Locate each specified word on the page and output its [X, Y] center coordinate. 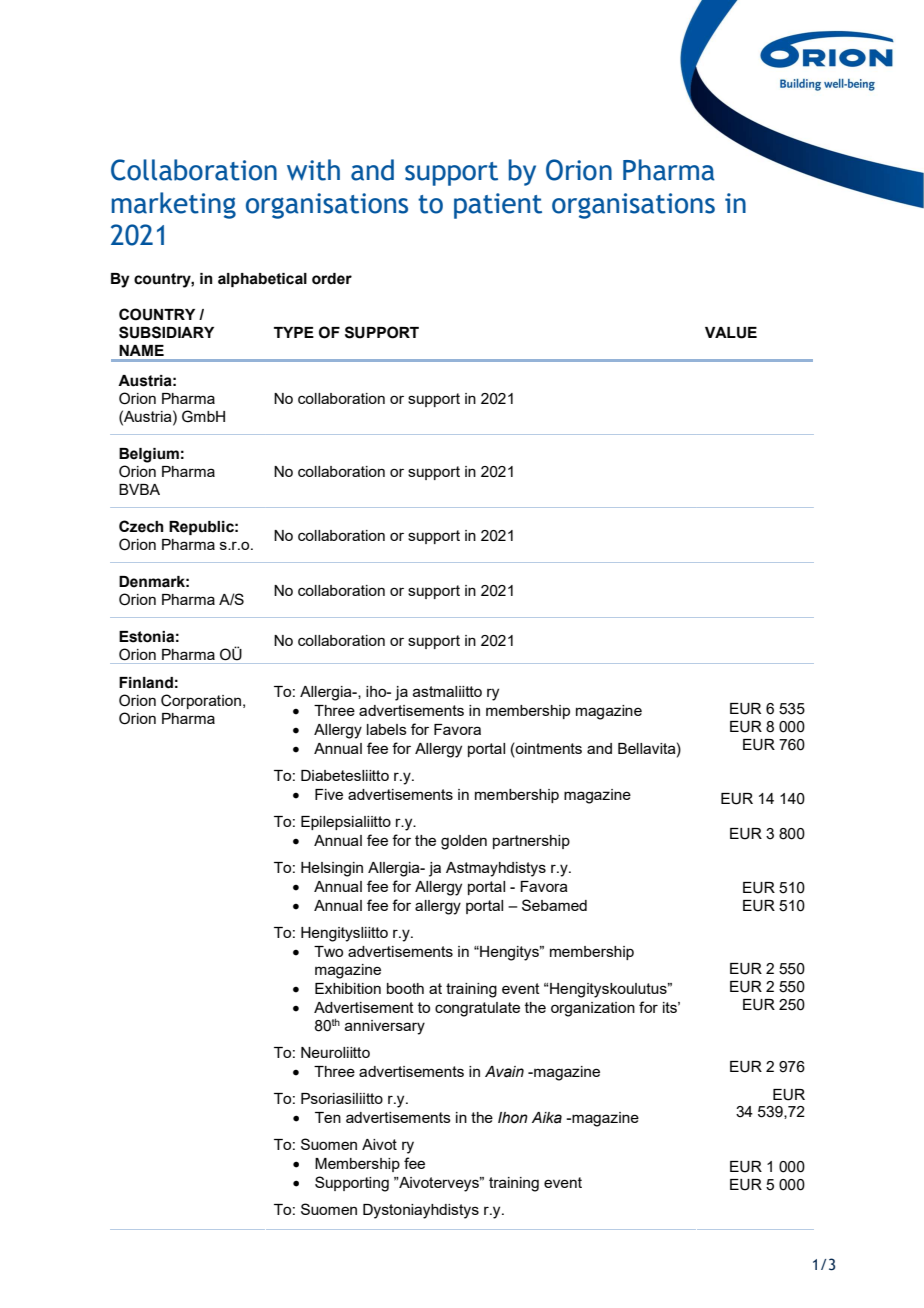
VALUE [731, 333]
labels [387, 729]
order [332, 279]
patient [498, 206]
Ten [328, 1117]
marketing [174, 205]
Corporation [201, 701]
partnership [531, 842]
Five [329, 794]
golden [464, 842]
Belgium [149, 455]
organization [593, 1009]
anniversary [385, 1027]
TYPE [294, 332]
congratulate [477, 1009]
